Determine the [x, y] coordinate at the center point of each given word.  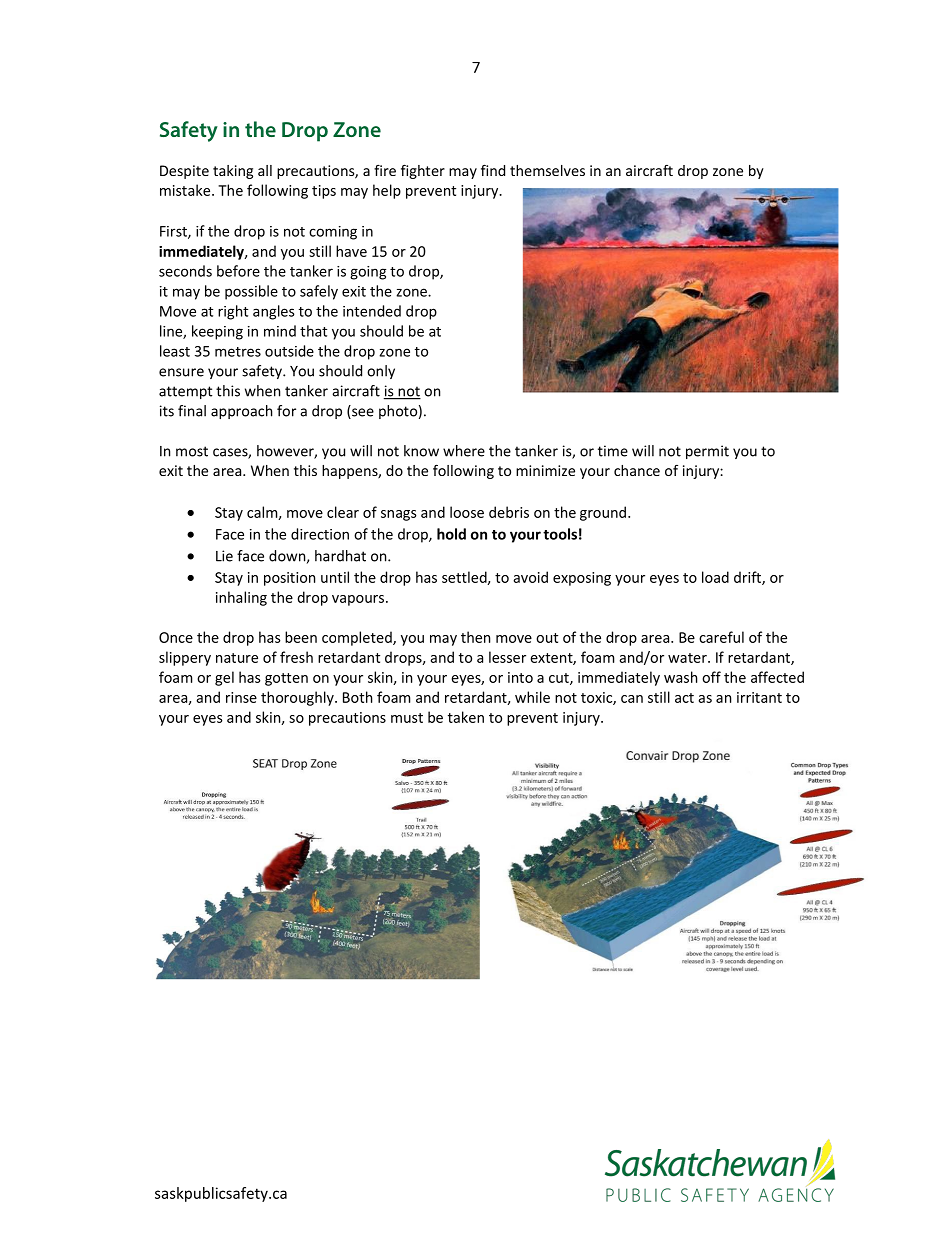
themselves [547, 170]
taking [233, 172]
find [493, 170]
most [192, 451]
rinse [241, 697]
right [233, 312]
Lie [224, 556]
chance [637, 470]
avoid [530, 577]
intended [372, 311]
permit [707, 452]
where [464, 451]
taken [466, 717]
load [715, 577]
